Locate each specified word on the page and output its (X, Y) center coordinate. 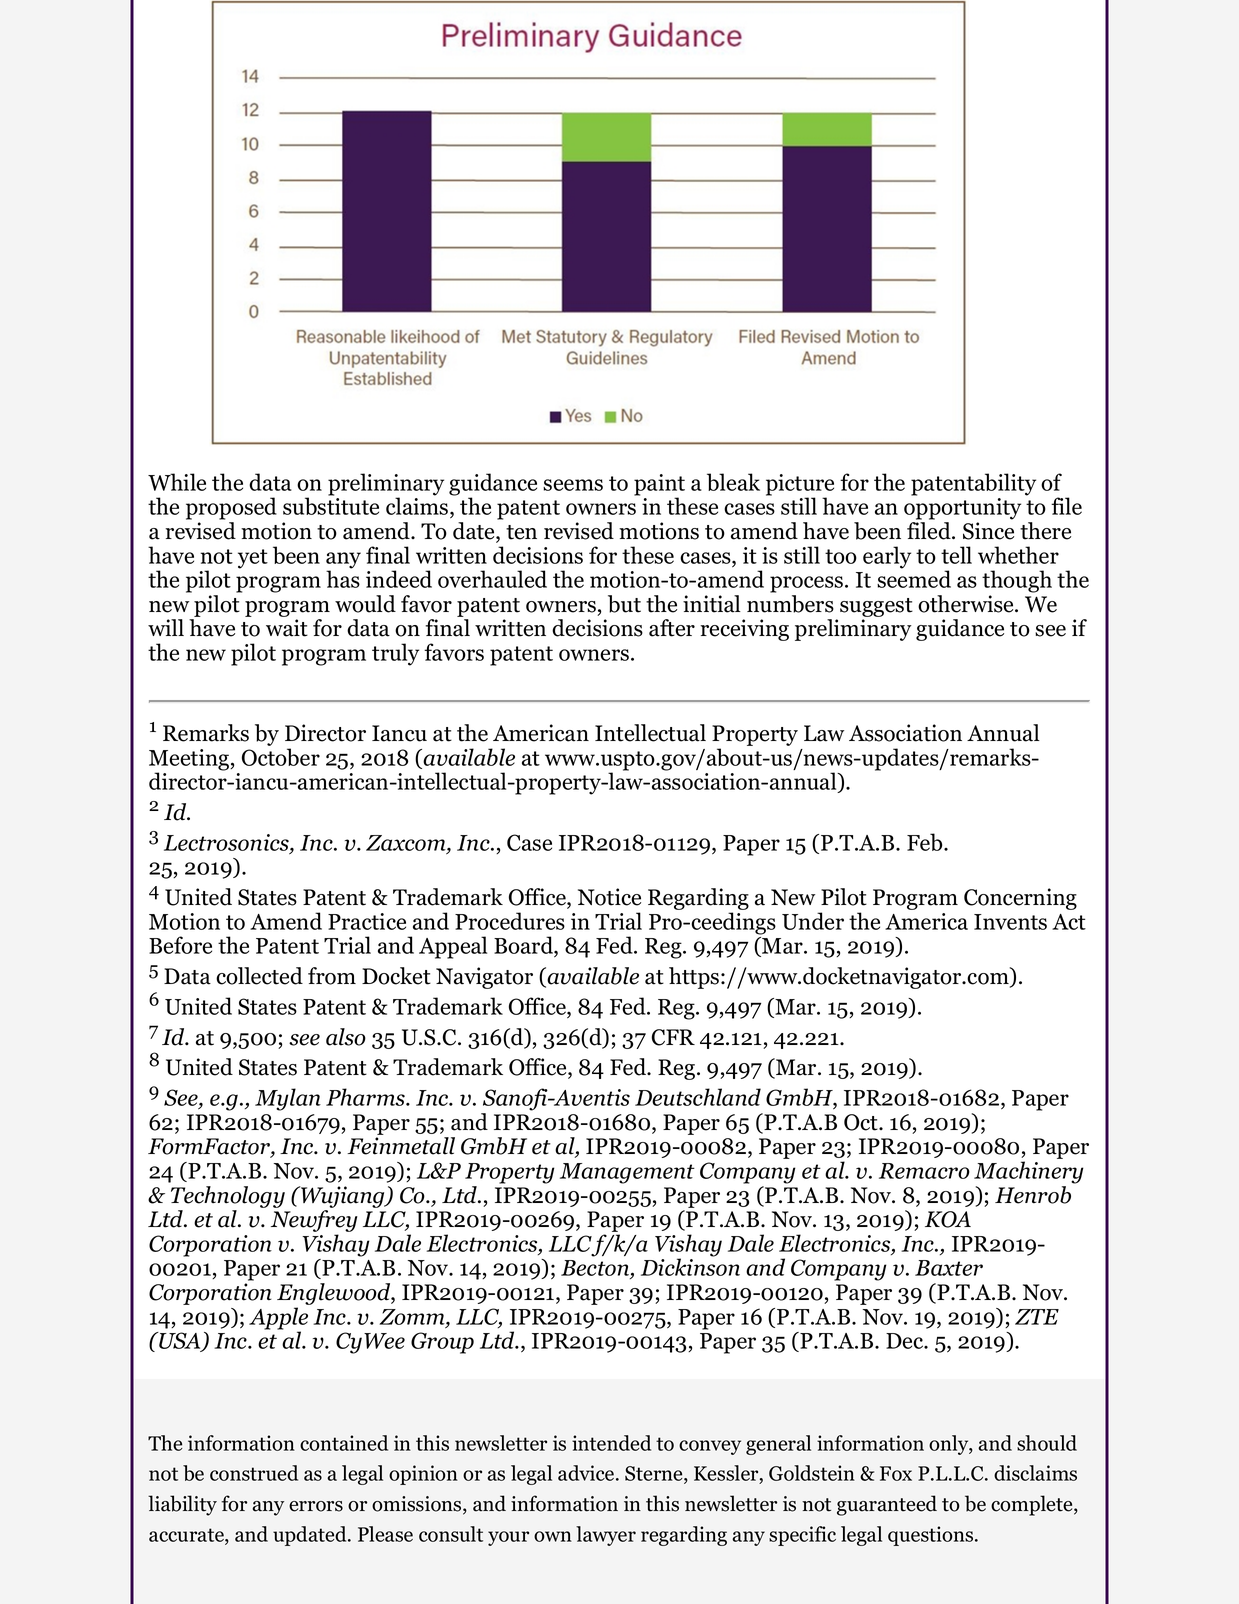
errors (316, 1506)
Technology (228, 1197)
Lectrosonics (227, 843)
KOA (948, 1219)
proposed (231, 508)
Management (627, 1173)
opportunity (962, 509)
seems (573, 485)
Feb (926, 842)
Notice (609, 897)
